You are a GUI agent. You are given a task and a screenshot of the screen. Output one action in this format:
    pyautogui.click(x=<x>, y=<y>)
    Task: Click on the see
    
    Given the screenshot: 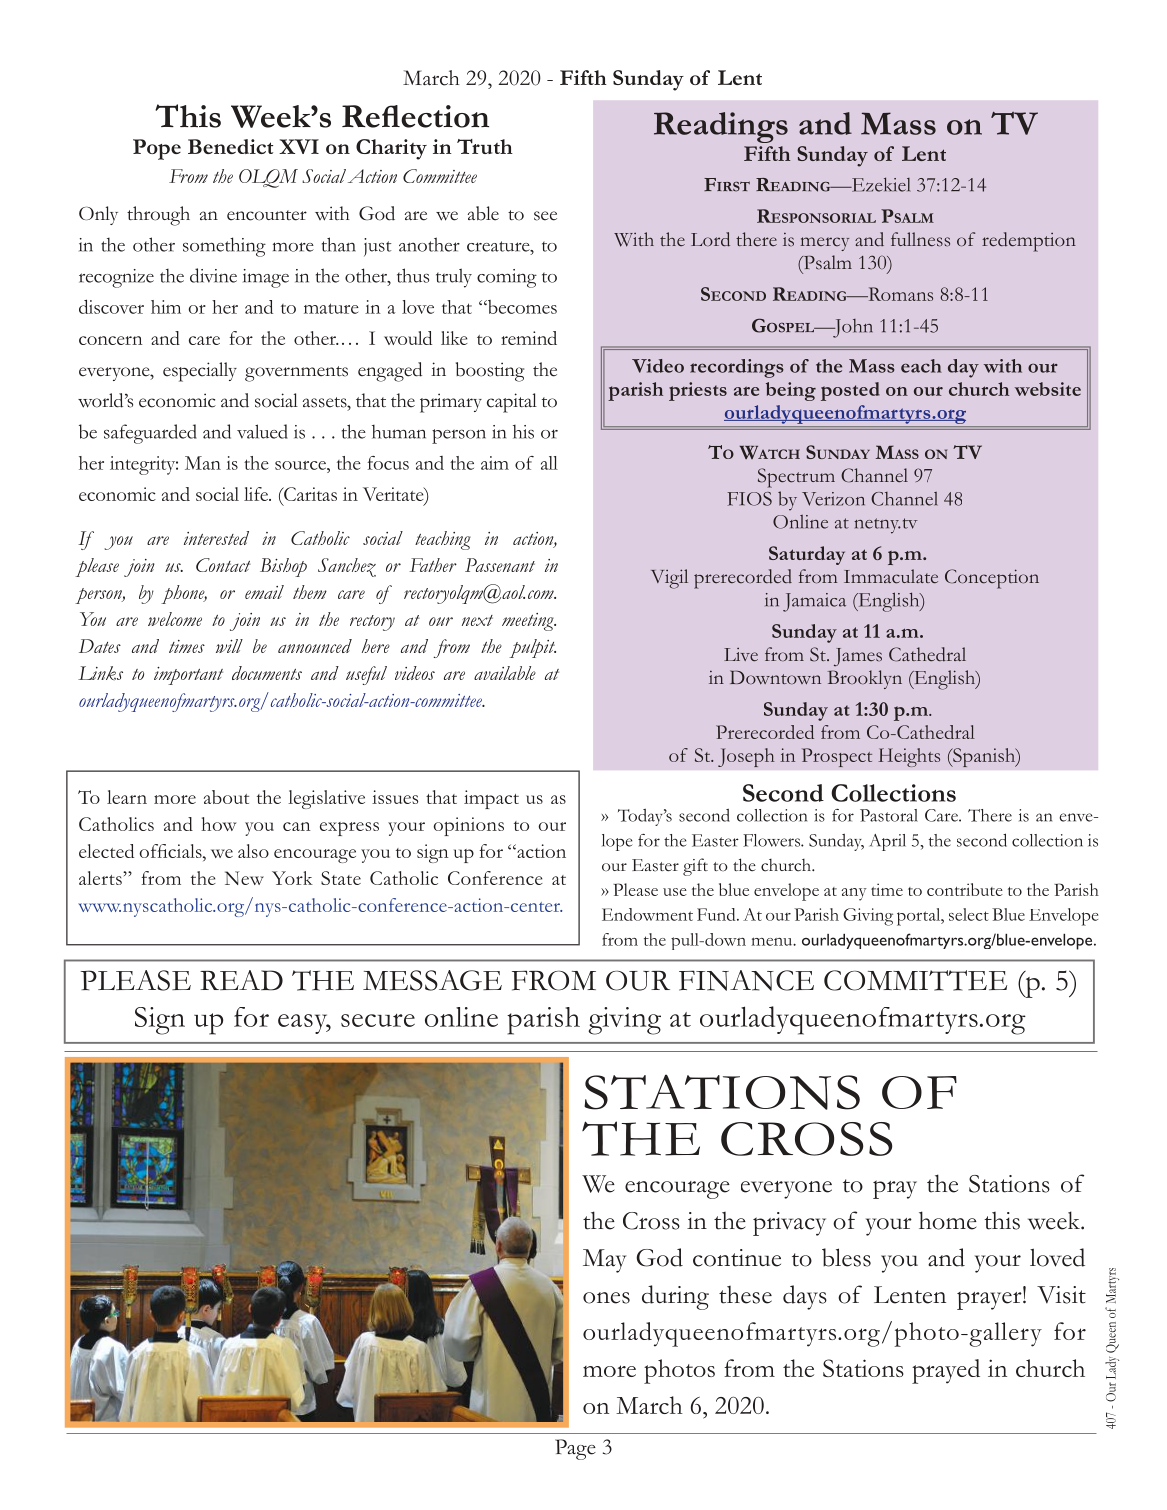 What is the action you would take?
    pyautogui.click(x=545, y=216)
